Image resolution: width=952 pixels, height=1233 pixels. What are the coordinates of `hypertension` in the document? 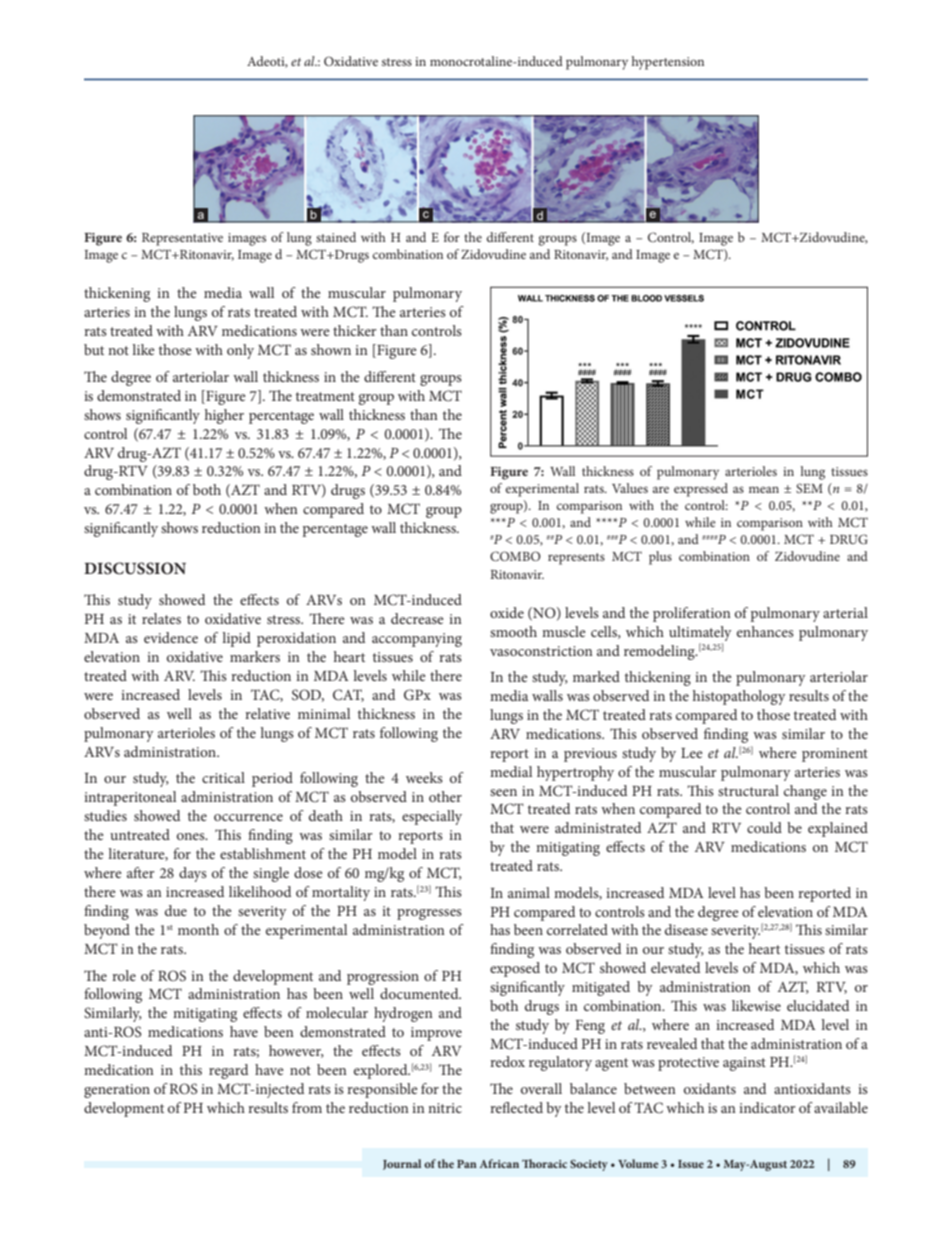 It's located at (668, 63).
